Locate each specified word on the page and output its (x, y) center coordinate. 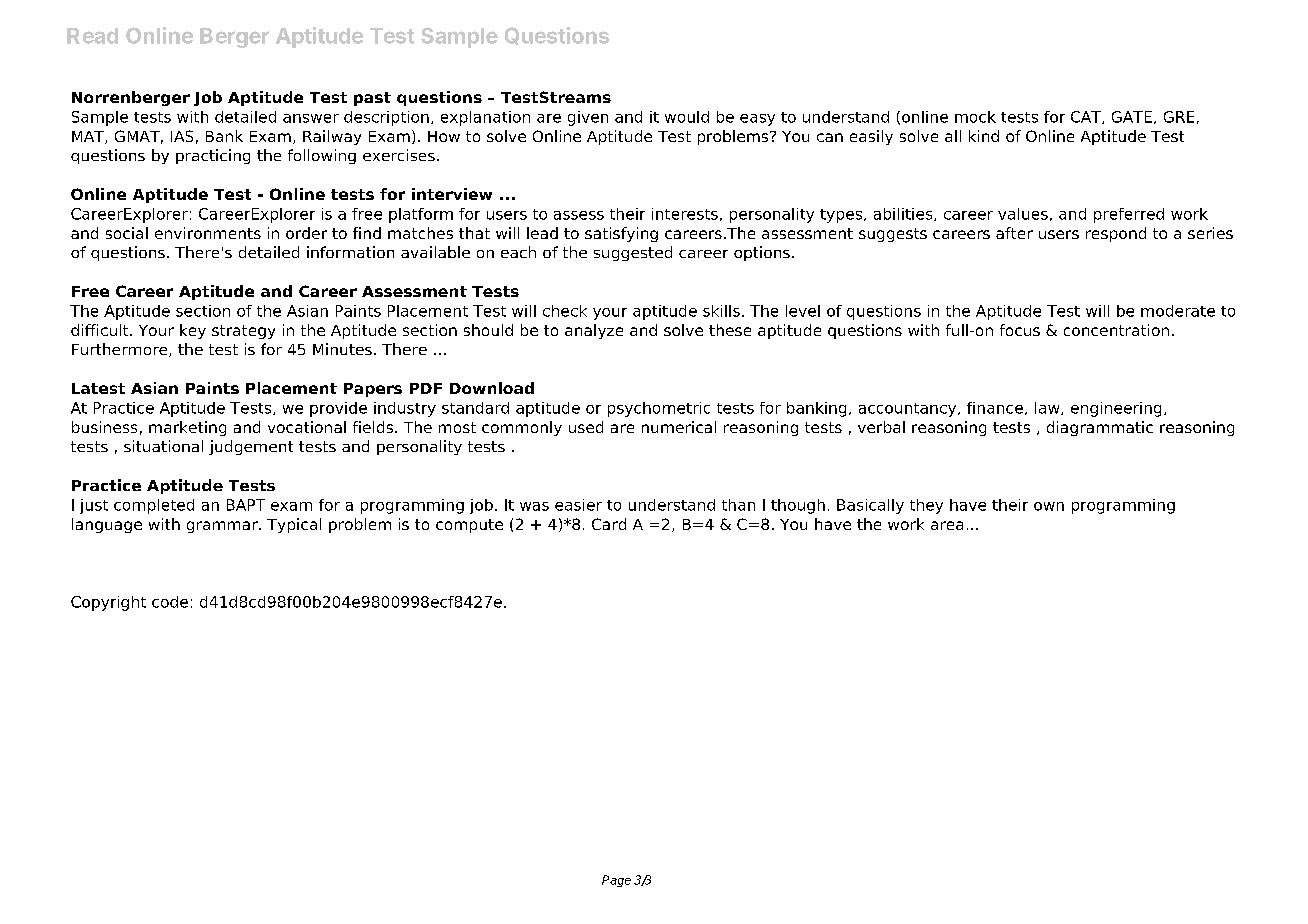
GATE (1132, 117)
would (687, 117)
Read (92, 36)
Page (616, 881)
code (170, 602)
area (947, 525)
